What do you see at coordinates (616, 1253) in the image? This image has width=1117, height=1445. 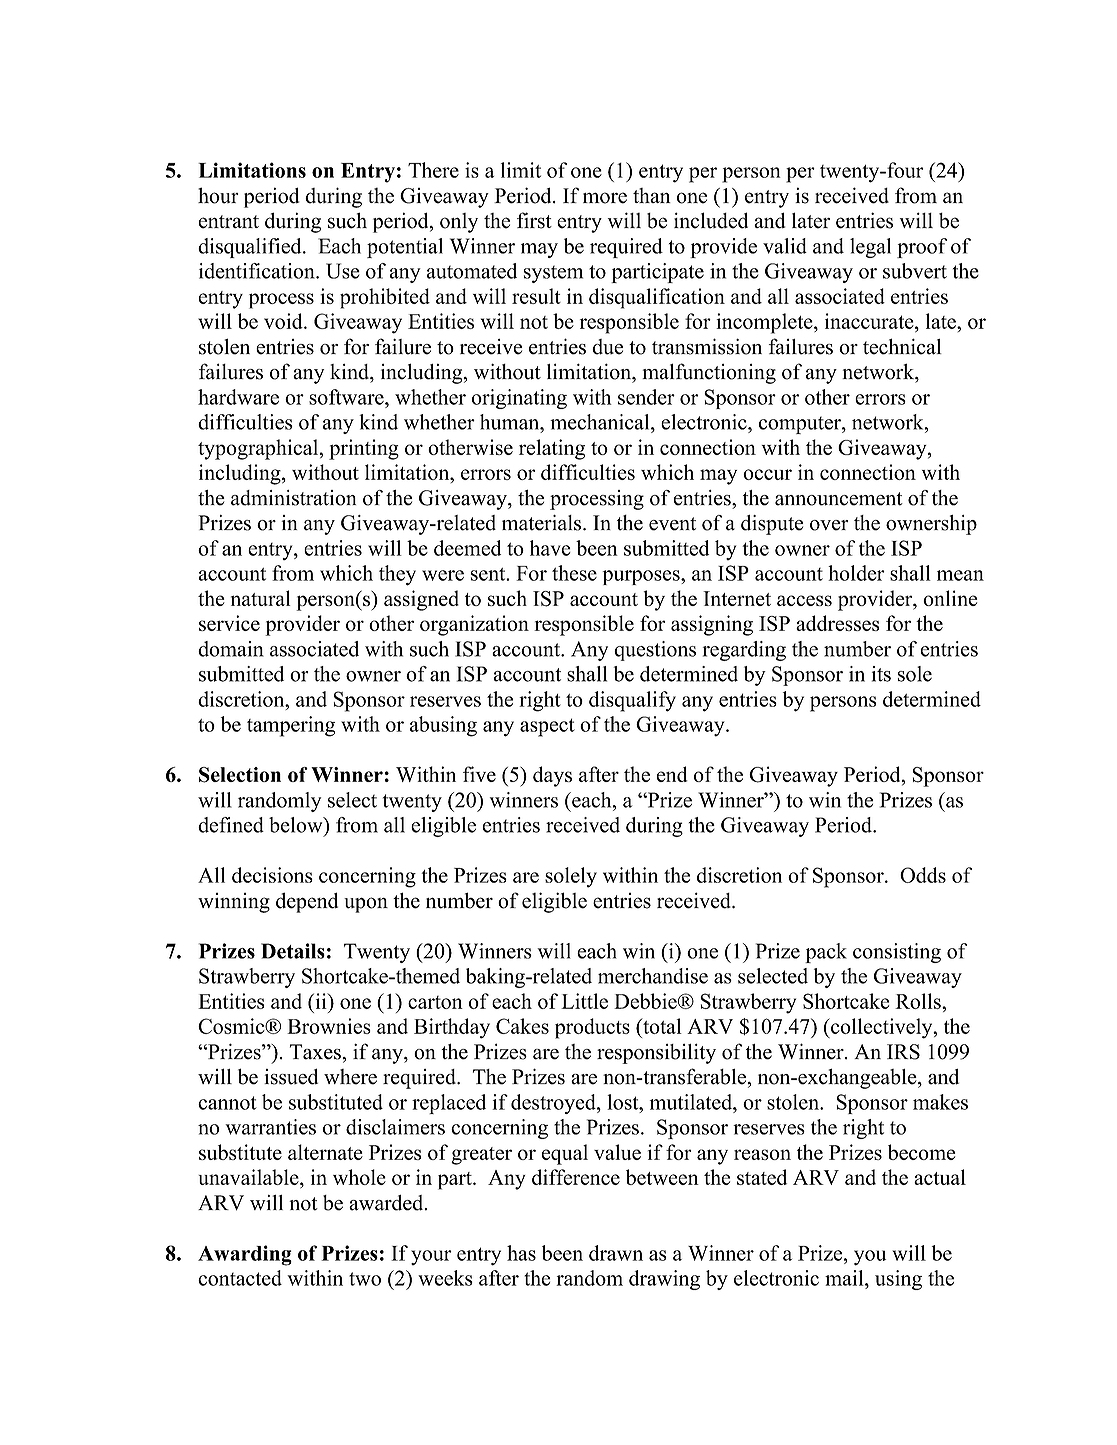 I see `drawn` at bounding box center [616, 1253].
